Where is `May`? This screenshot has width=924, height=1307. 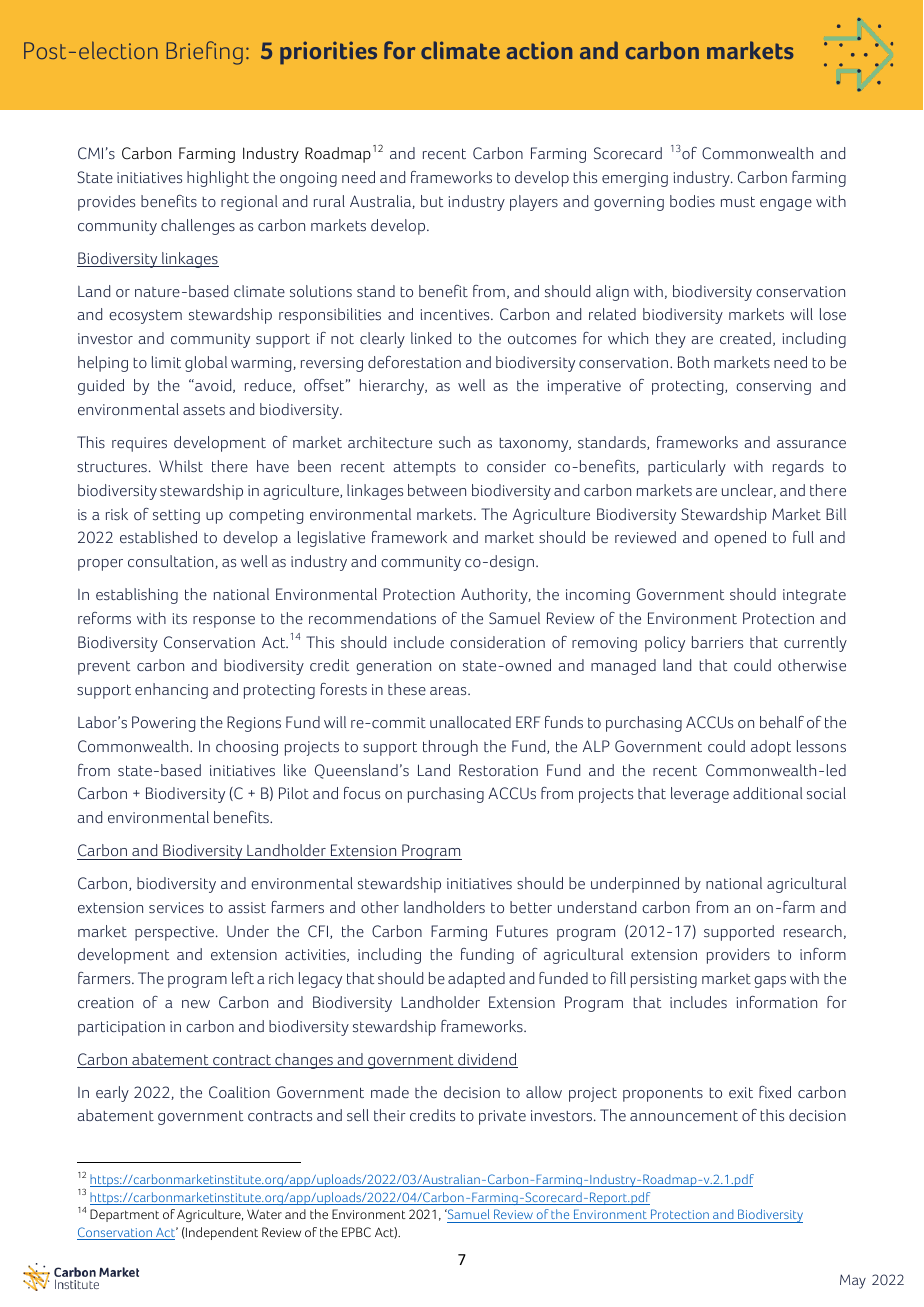 May is located at coordinates (853, 1281).
